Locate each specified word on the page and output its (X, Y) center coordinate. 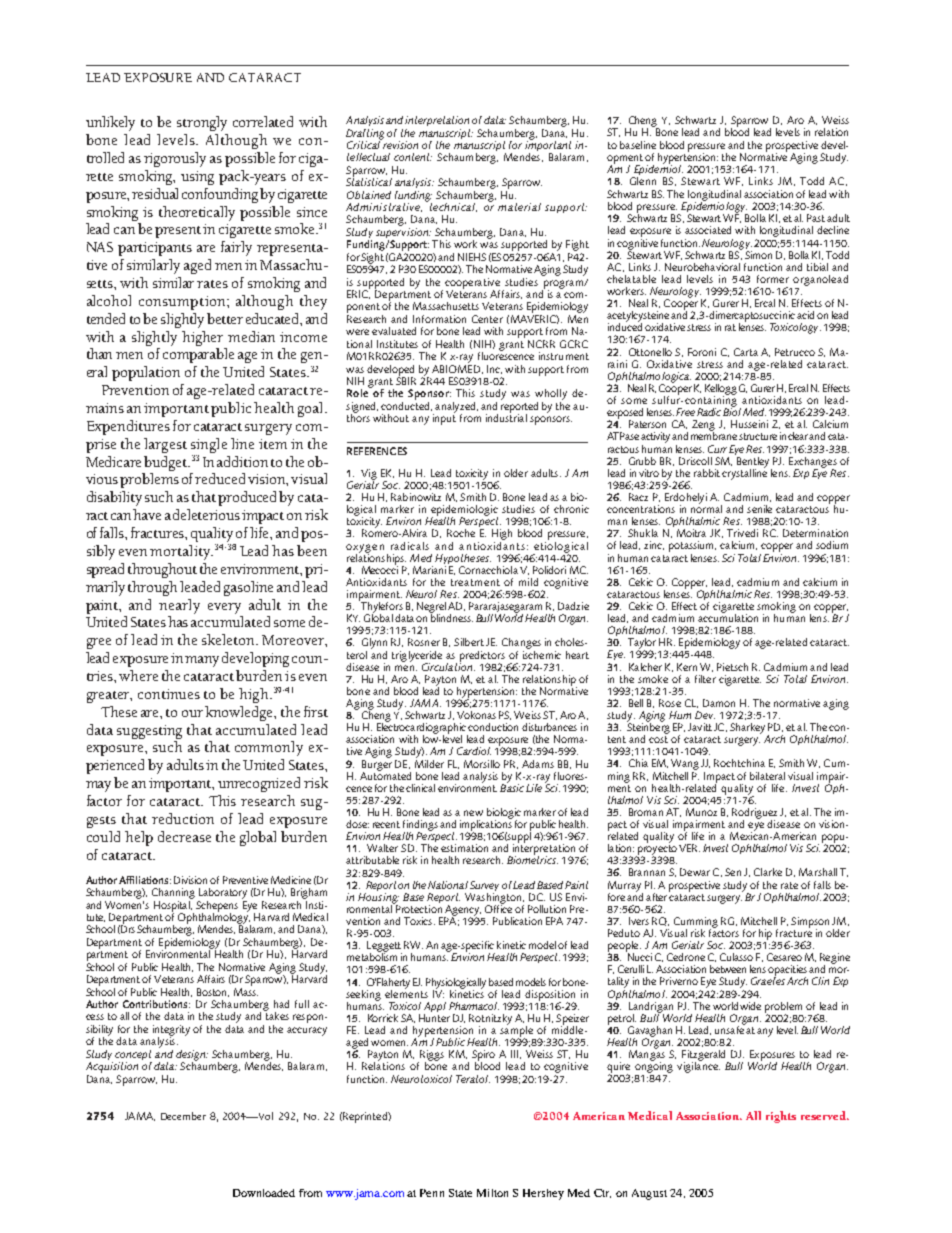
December (183, 1116)
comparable (198, 355)
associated (708, 230)
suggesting (149, 732)
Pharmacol (474, 1006)
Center (487, 319)
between (728, 969)
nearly (179, 606)
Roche (461, 533)
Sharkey (747, 728)
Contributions (156, 1004)
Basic (512, 787)
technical (453, 207)
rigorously (175, 159)
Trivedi (742, 533)
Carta (746, 352)
